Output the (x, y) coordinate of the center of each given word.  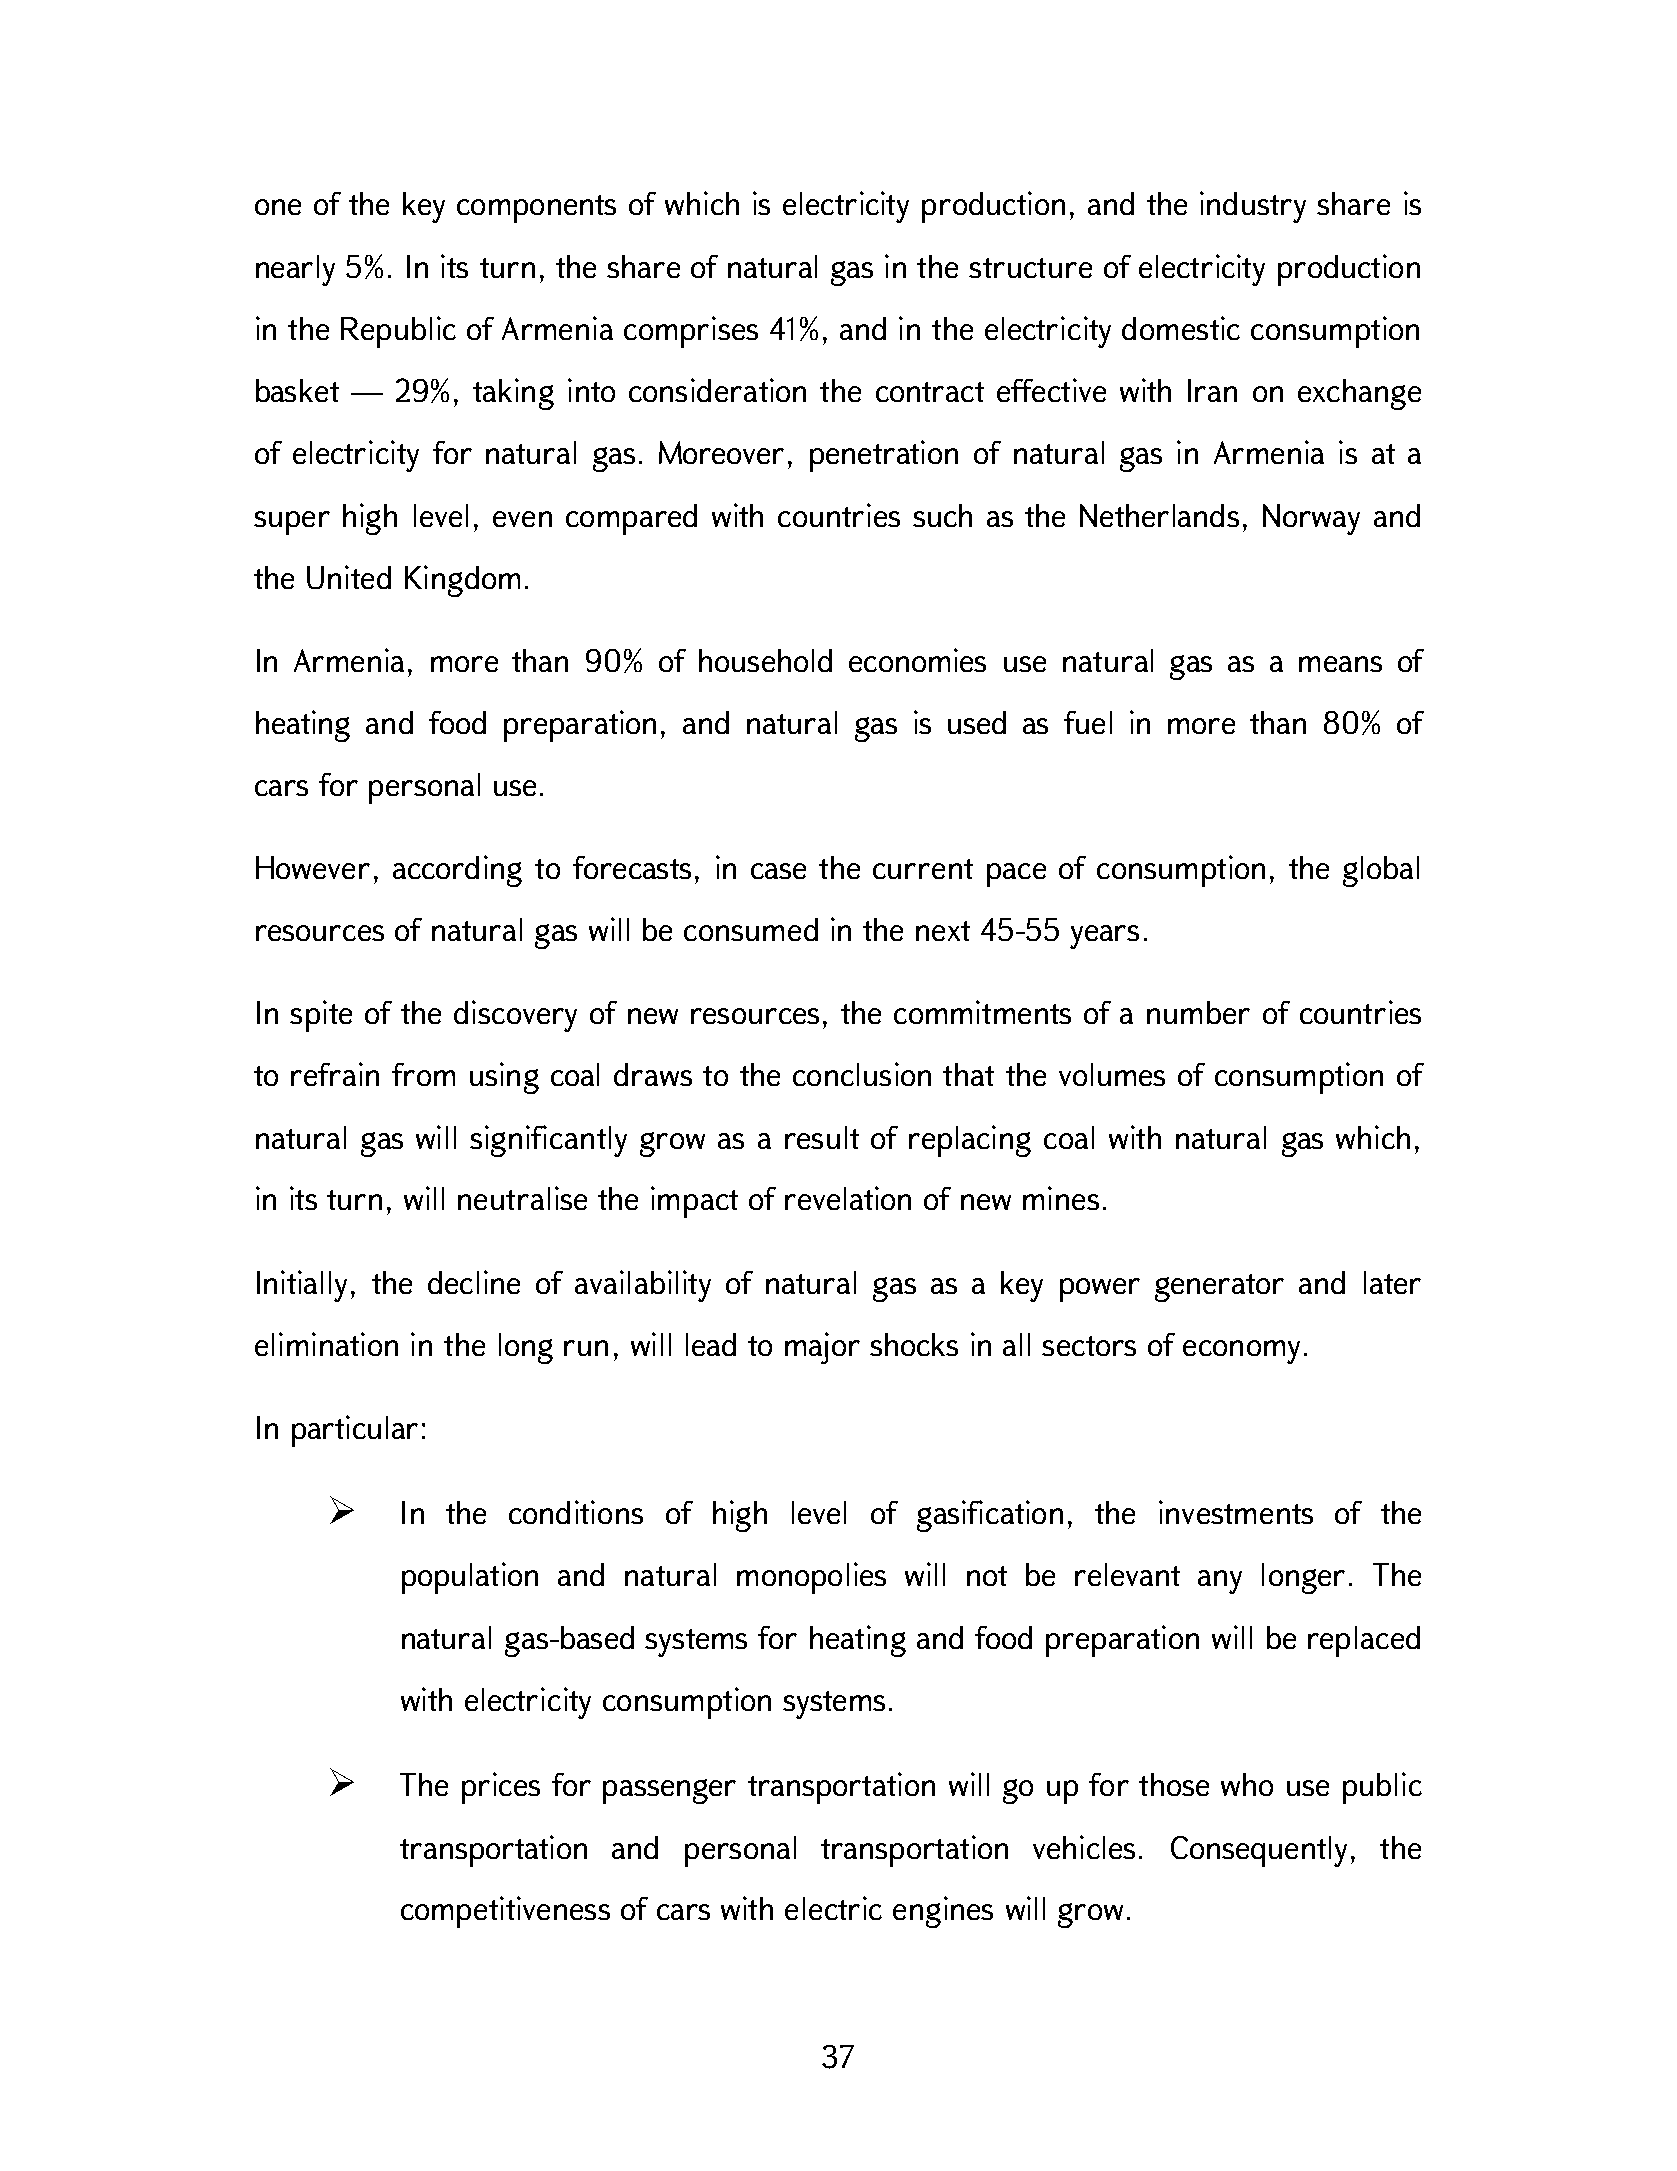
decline (474, 1282)
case (778, 871)
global (1381, 871)
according (457, 871)
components (536, 209)
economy (1241, 1352)
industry (1253, 207)
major (822, 1348)
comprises (691, 332)
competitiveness (505, 1912)
